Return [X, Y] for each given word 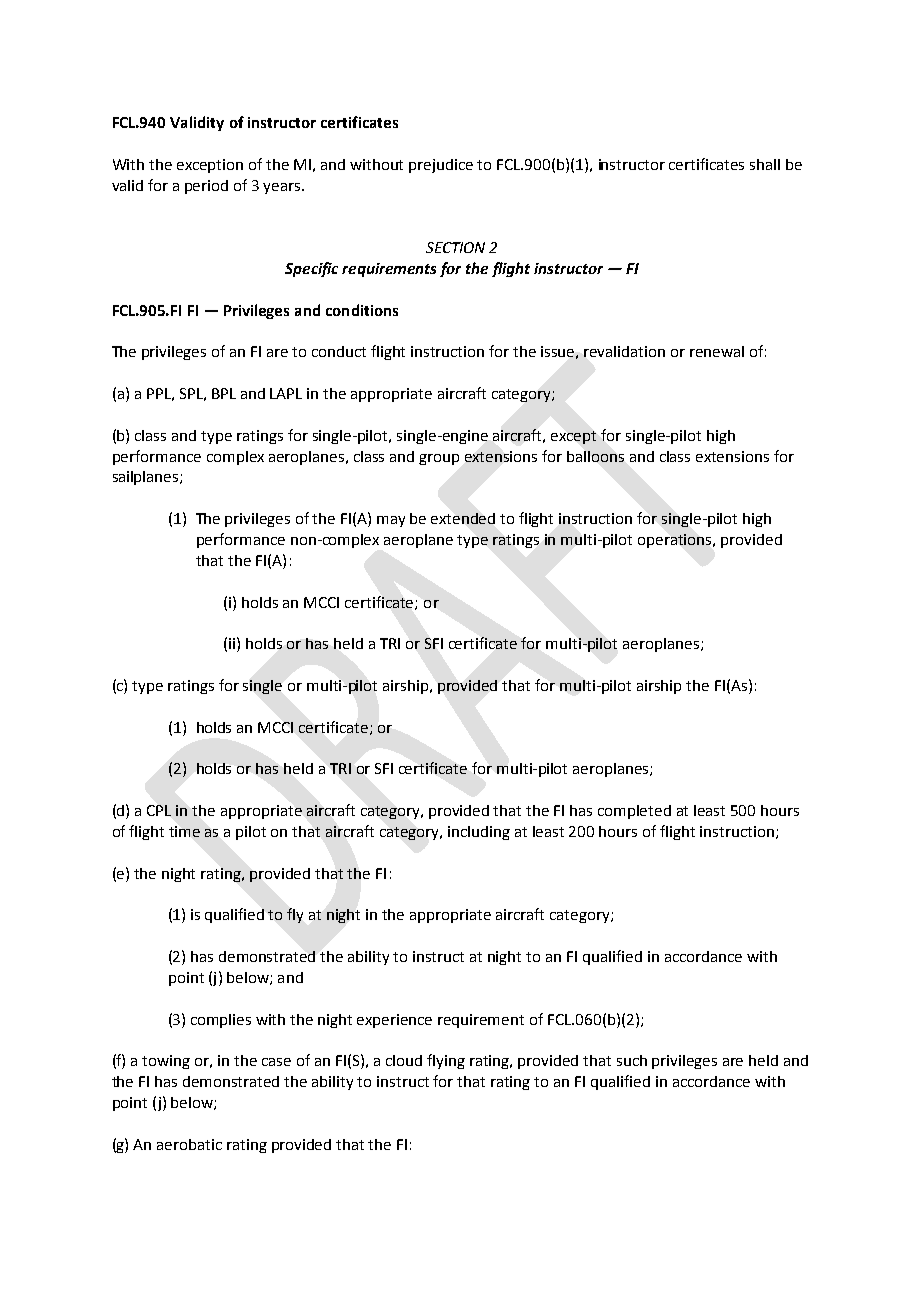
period [206, 187]
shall [765, 164]
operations [676, 541]
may [391, 521]
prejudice [441, 166]
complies [221, 1021]
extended [463, 518]
